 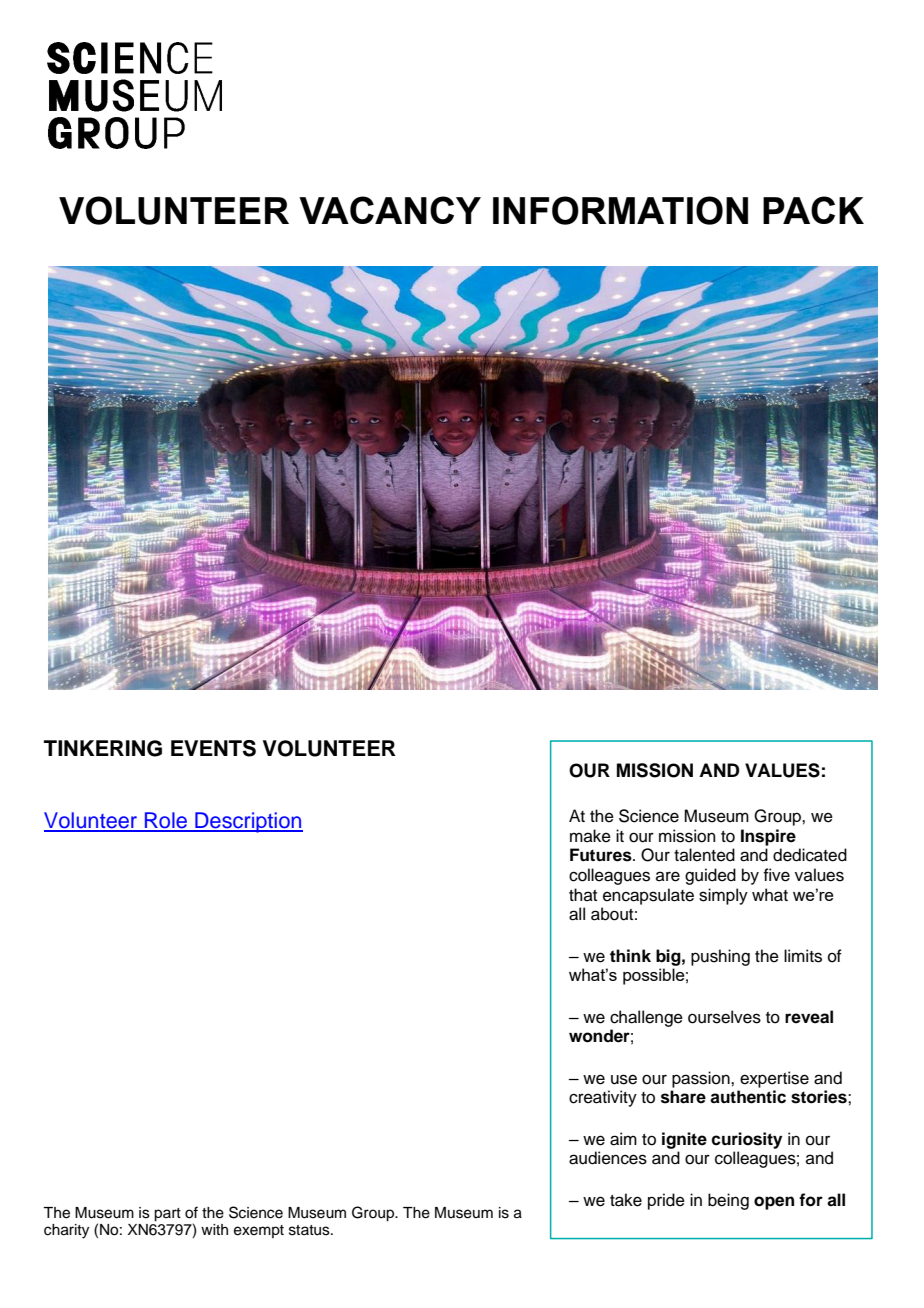 What do you see at coordinates (167, 1215) in the image?
I see `part` at bounding box center [167, 1215].
